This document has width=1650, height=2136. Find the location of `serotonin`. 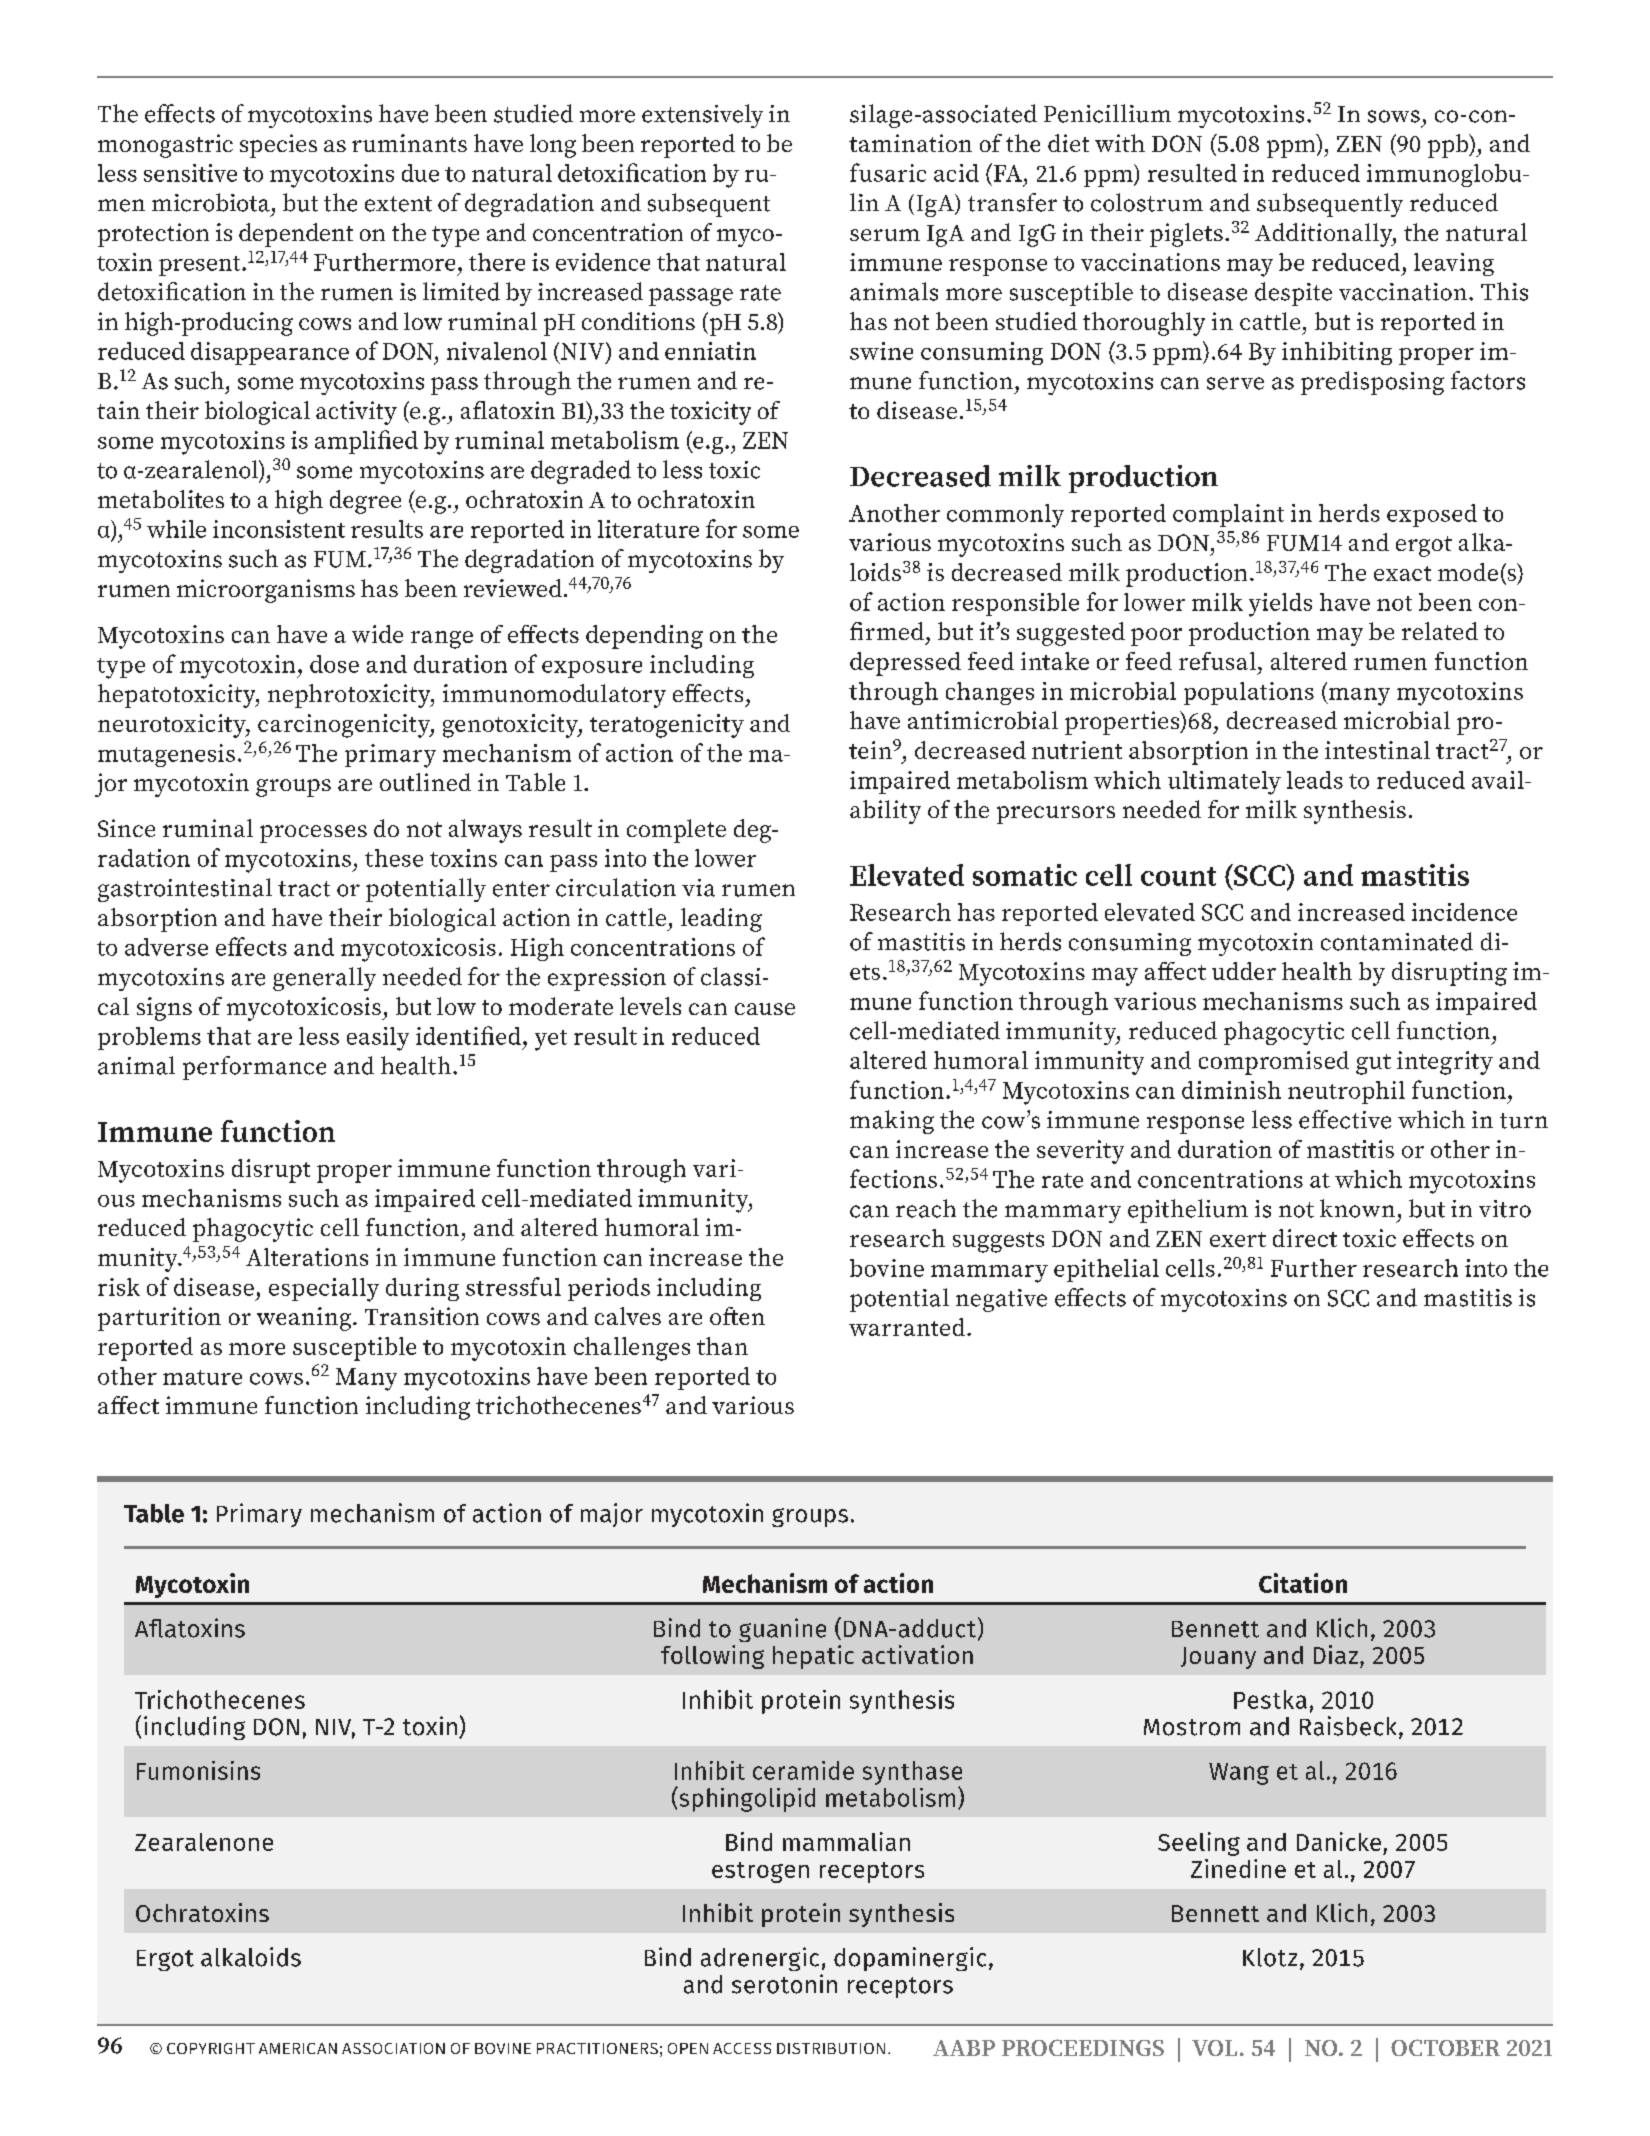

serotonin is located at coordinates (784, 1984).
